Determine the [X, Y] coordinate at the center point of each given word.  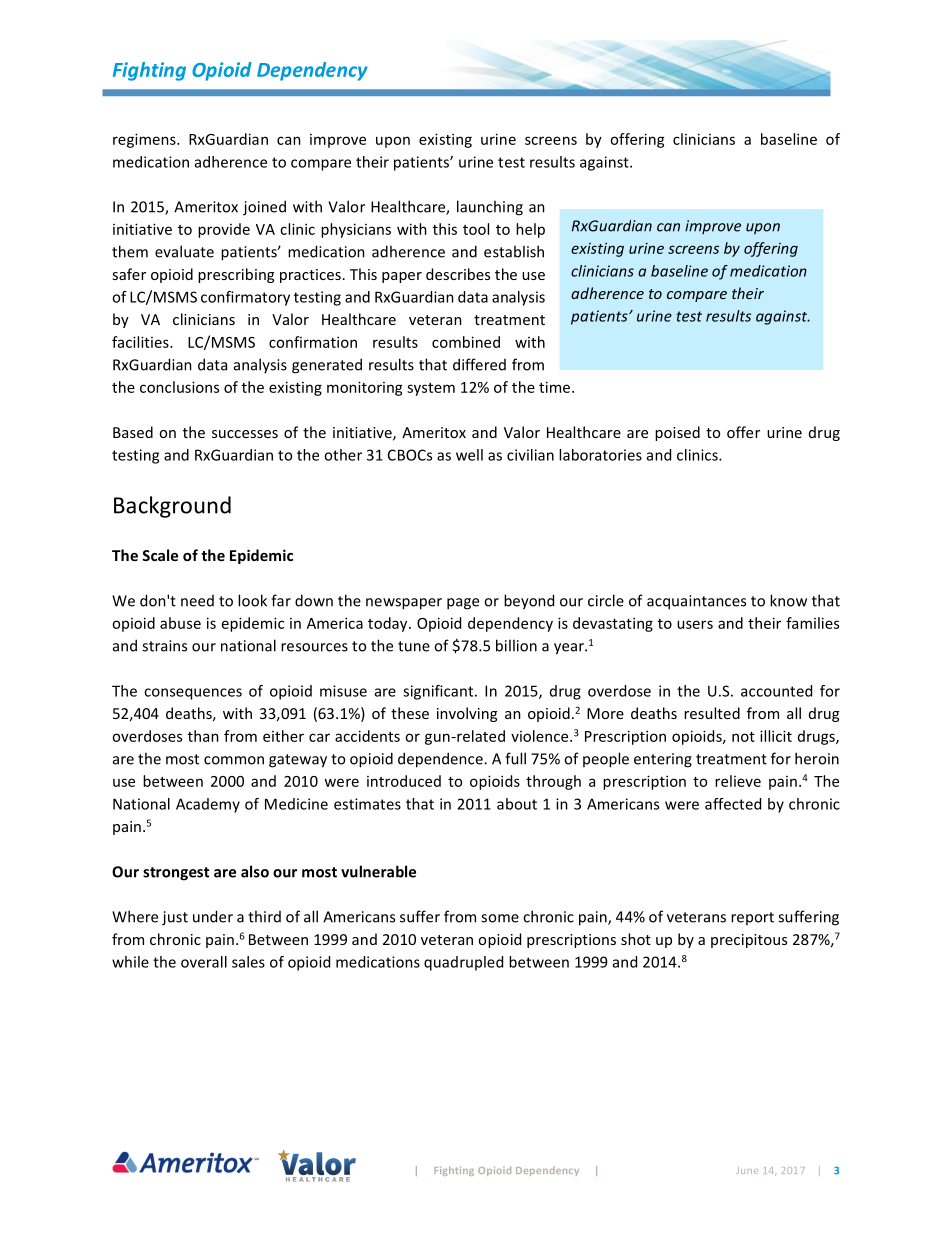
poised [677, 433]
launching [490, 208]
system [431, 389]
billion [516, 645]
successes [245, 434]
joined [264, 208]
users [695, 624]
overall [204, 962]
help [530, 230]
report [752, 918]
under [213, 916]
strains [164, 646]
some [500, 918]
